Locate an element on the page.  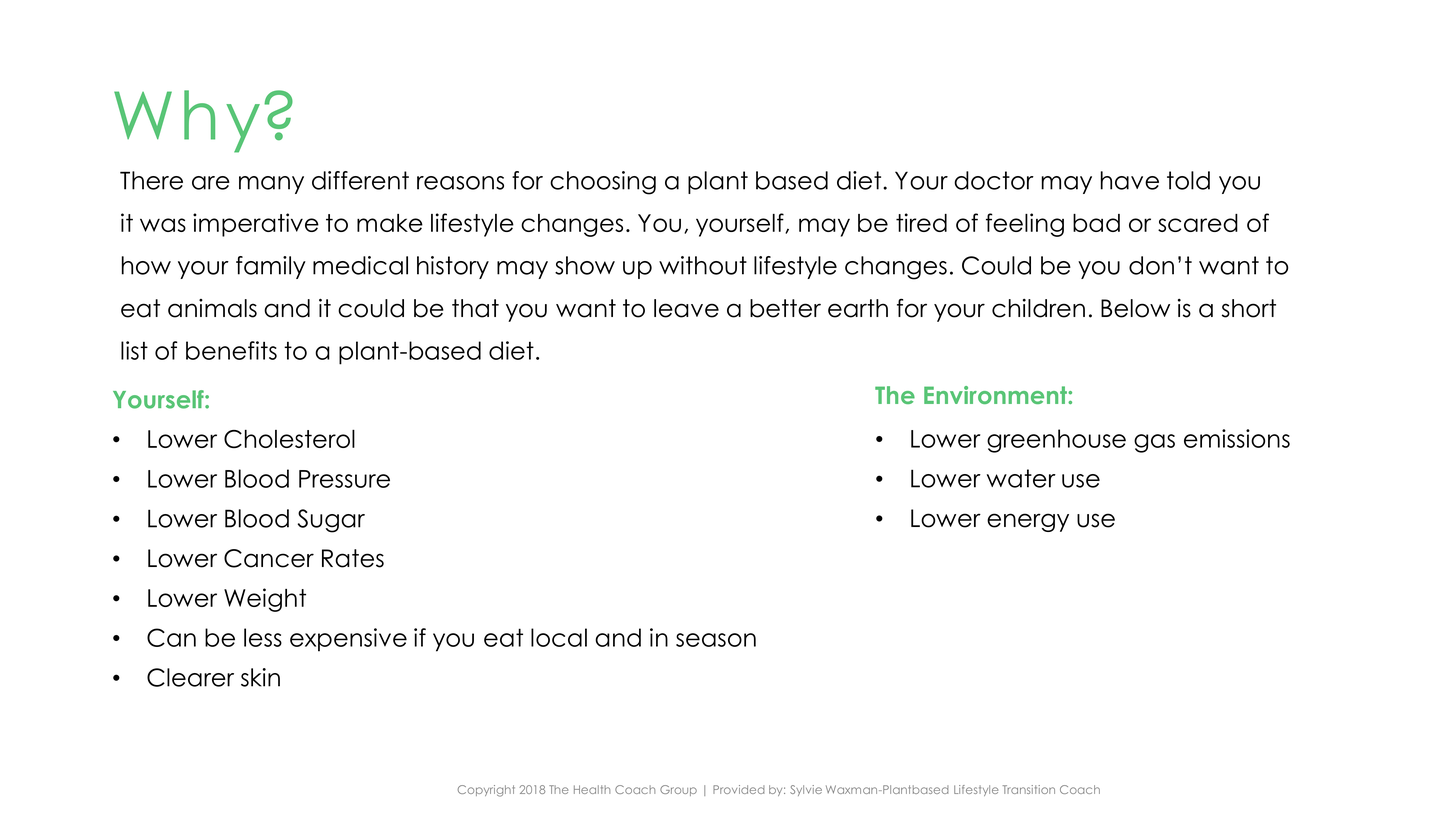
season is located at coordinates (716, 640).
